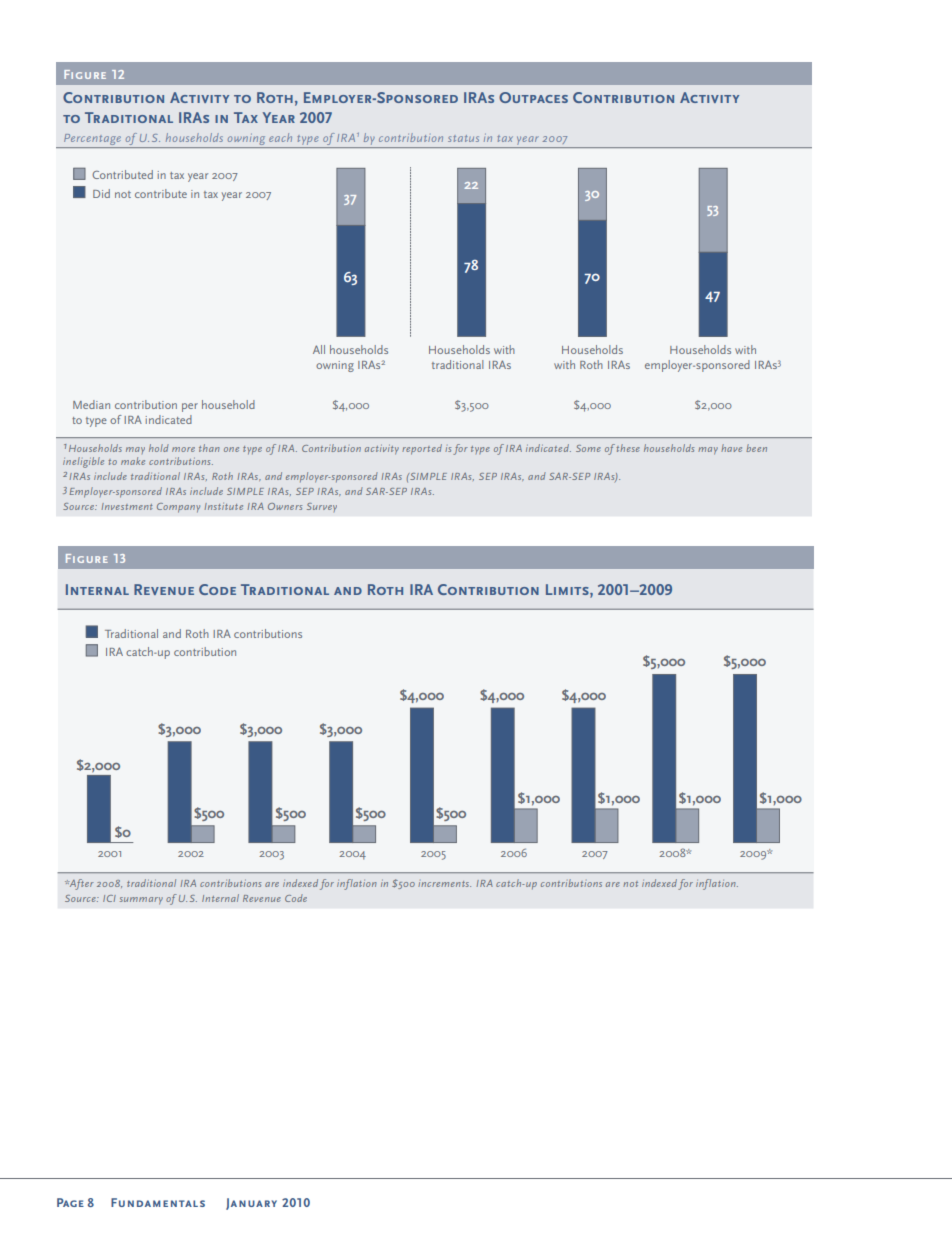 This image has width=952, height=1233. I want to click on Outpaces, so click(533, 97).
